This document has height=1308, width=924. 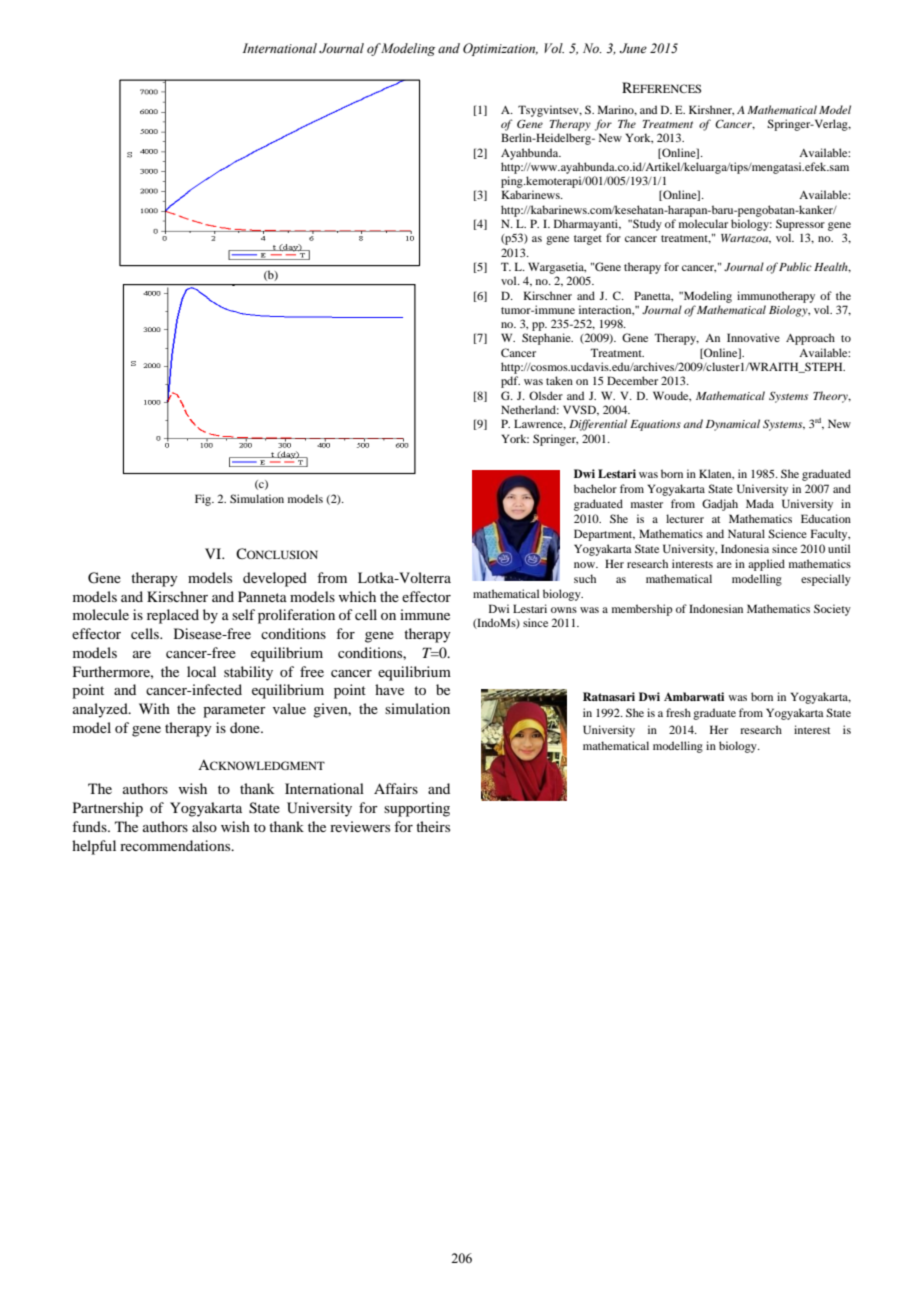 What do you see at coordinates (173, 616) in the document?
I see `replaced` at bounding box center [173, 616].
